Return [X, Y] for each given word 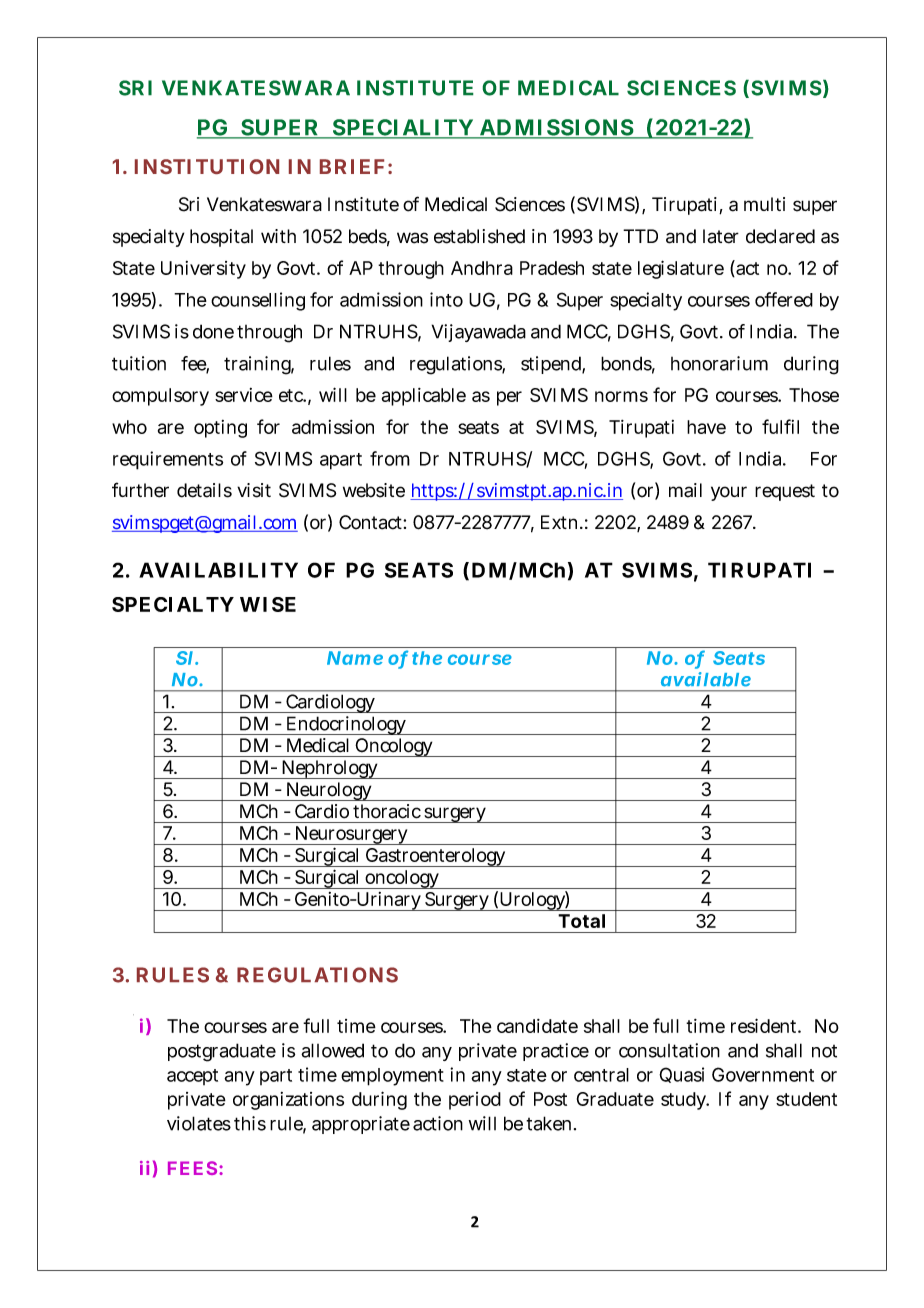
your [729, 493]
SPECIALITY [403, 128]
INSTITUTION [207, 166]
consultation [669, 1050]
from [390, 458]
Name [355, 658]
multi [764, 204]
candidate [537, 1026]
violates [199, 1123]
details [204, 490]
